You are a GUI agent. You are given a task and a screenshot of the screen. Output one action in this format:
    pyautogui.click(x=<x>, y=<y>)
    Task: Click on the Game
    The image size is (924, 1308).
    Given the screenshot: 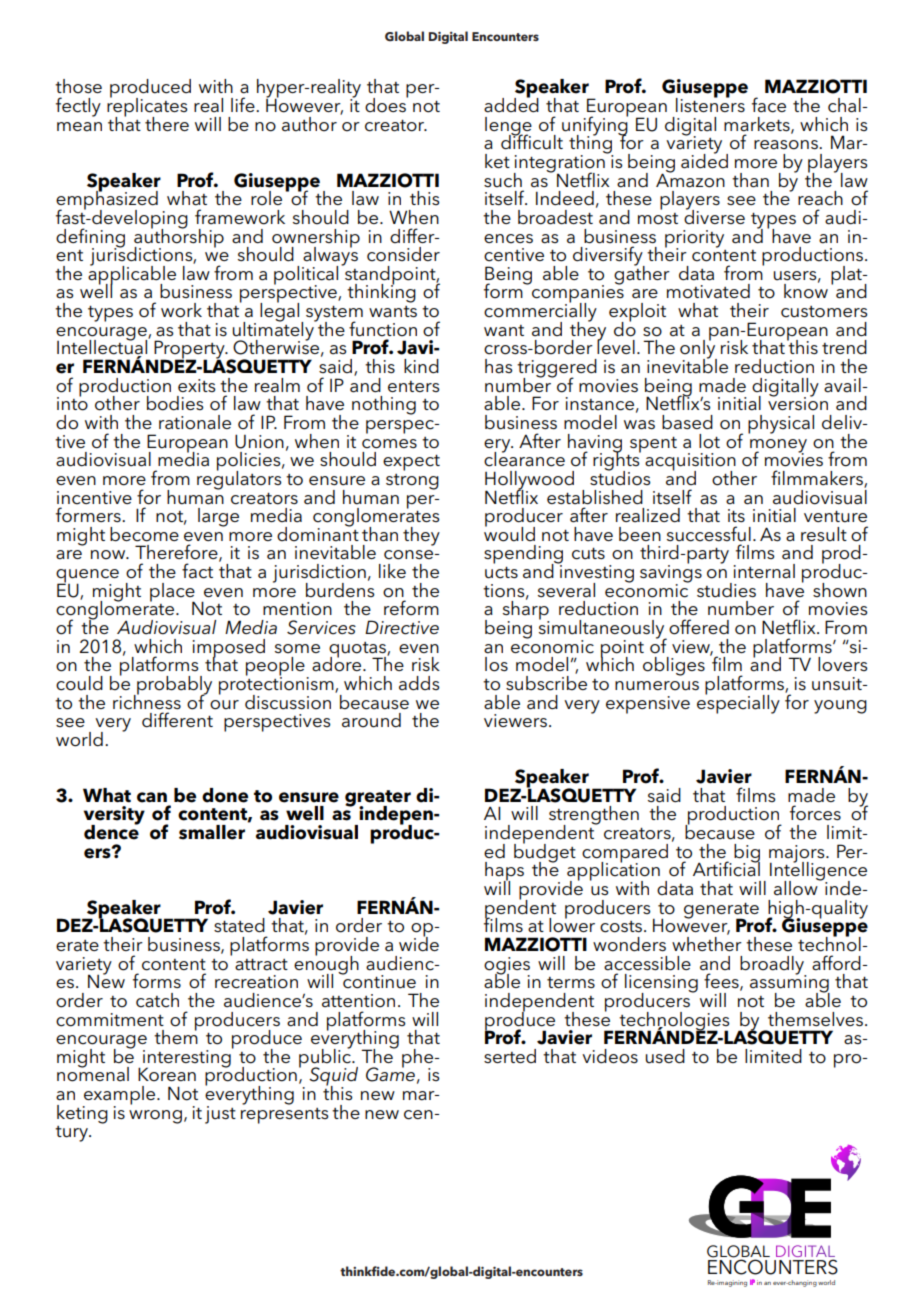 What is the action you would take?
    pyautogui.click(x=390, y=1073)
